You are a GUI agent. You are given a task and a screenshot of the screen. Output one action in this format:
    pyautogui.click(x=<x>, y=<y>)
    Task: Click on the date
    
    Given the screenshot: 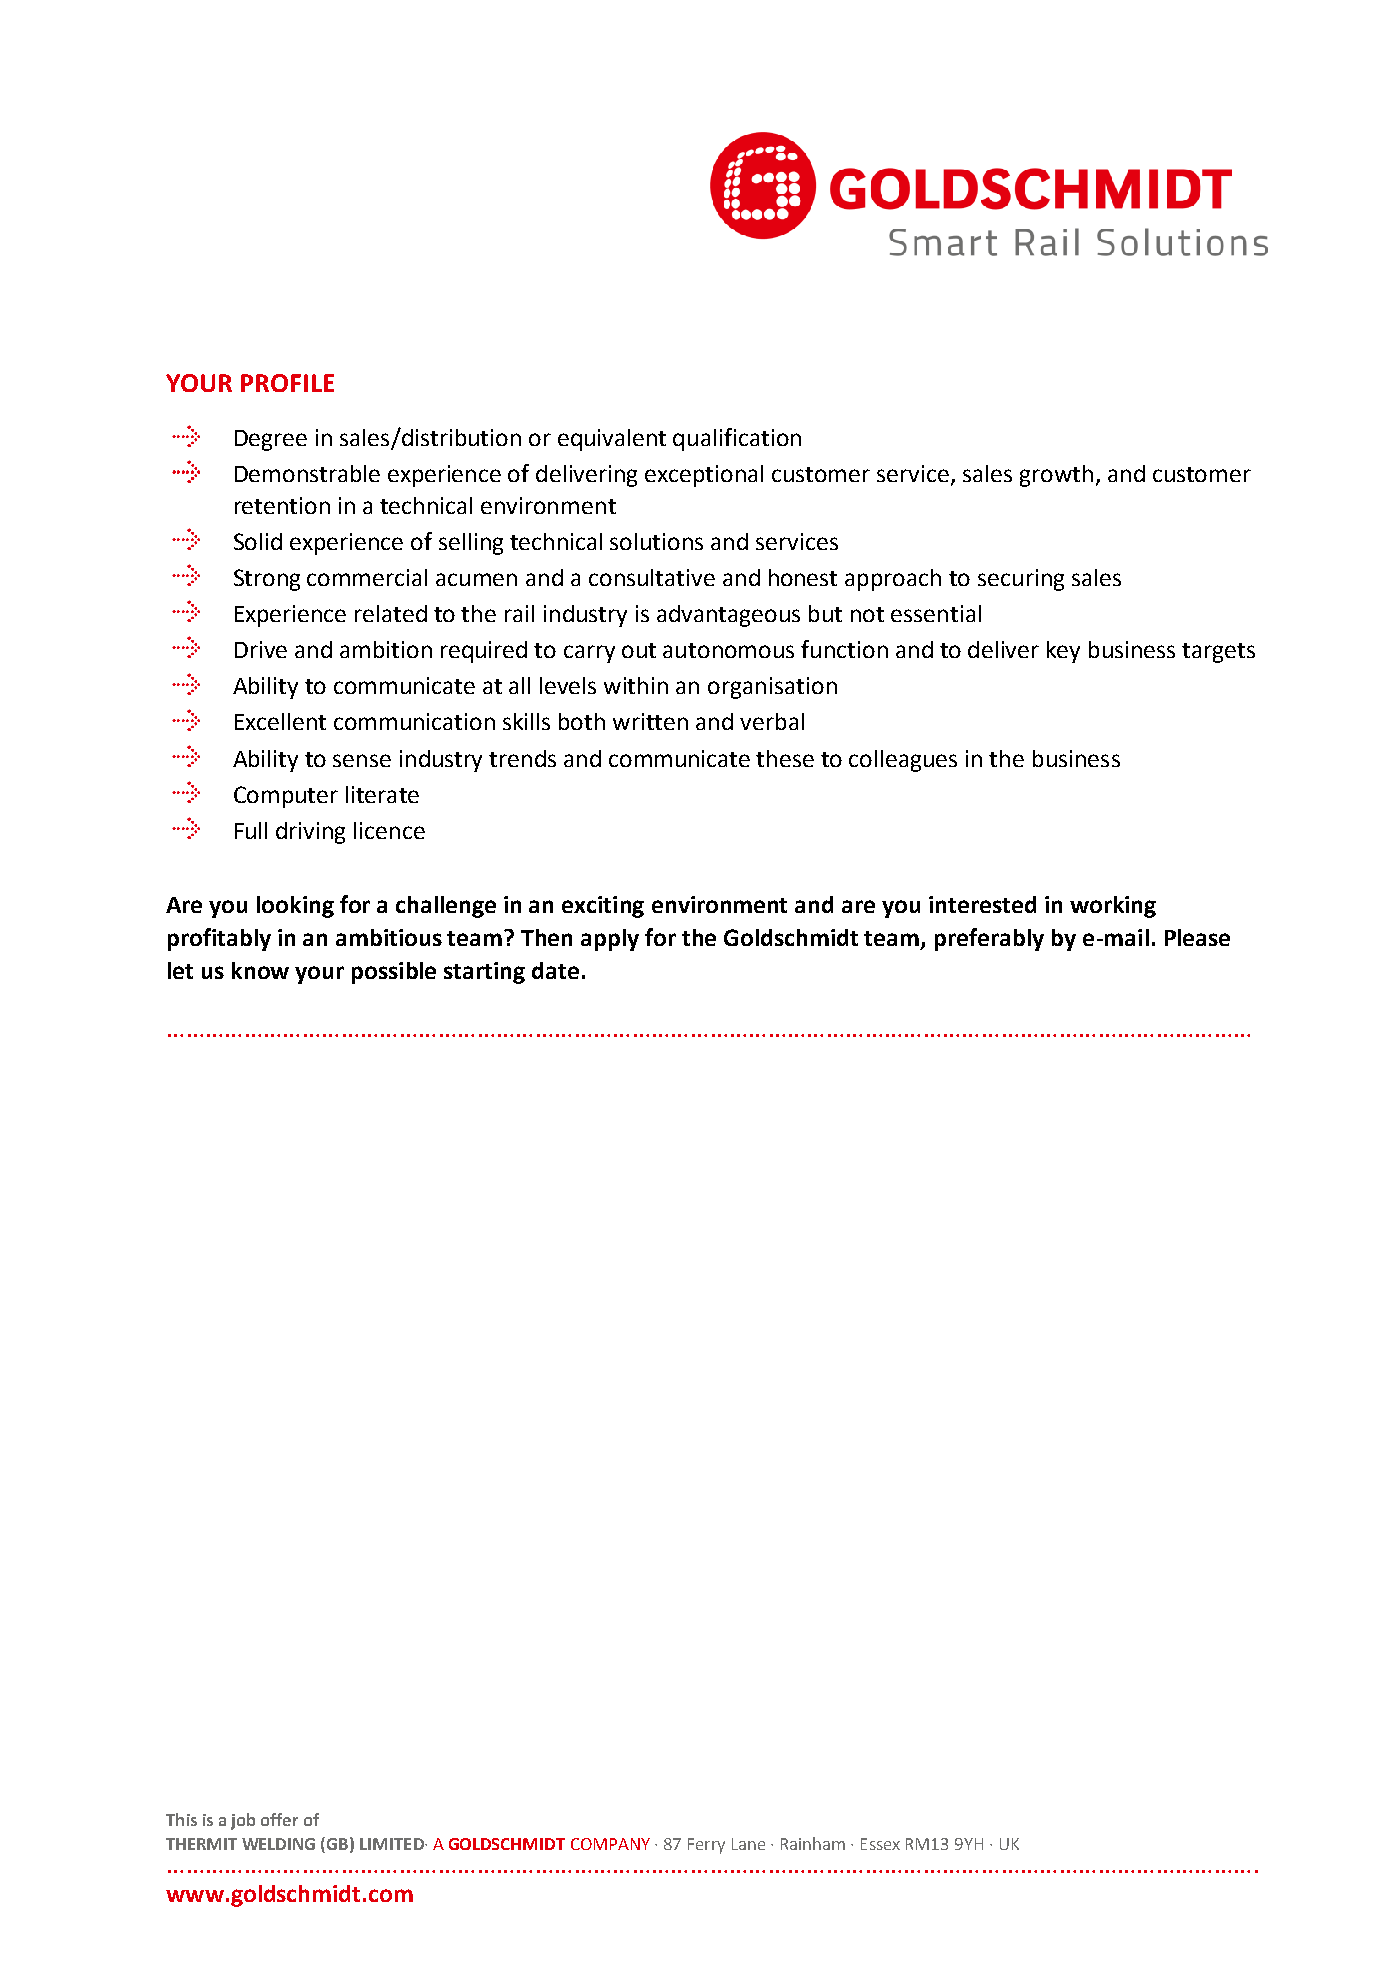 What is the action you would take?
    pyautogui.click(x=555, y=970)
